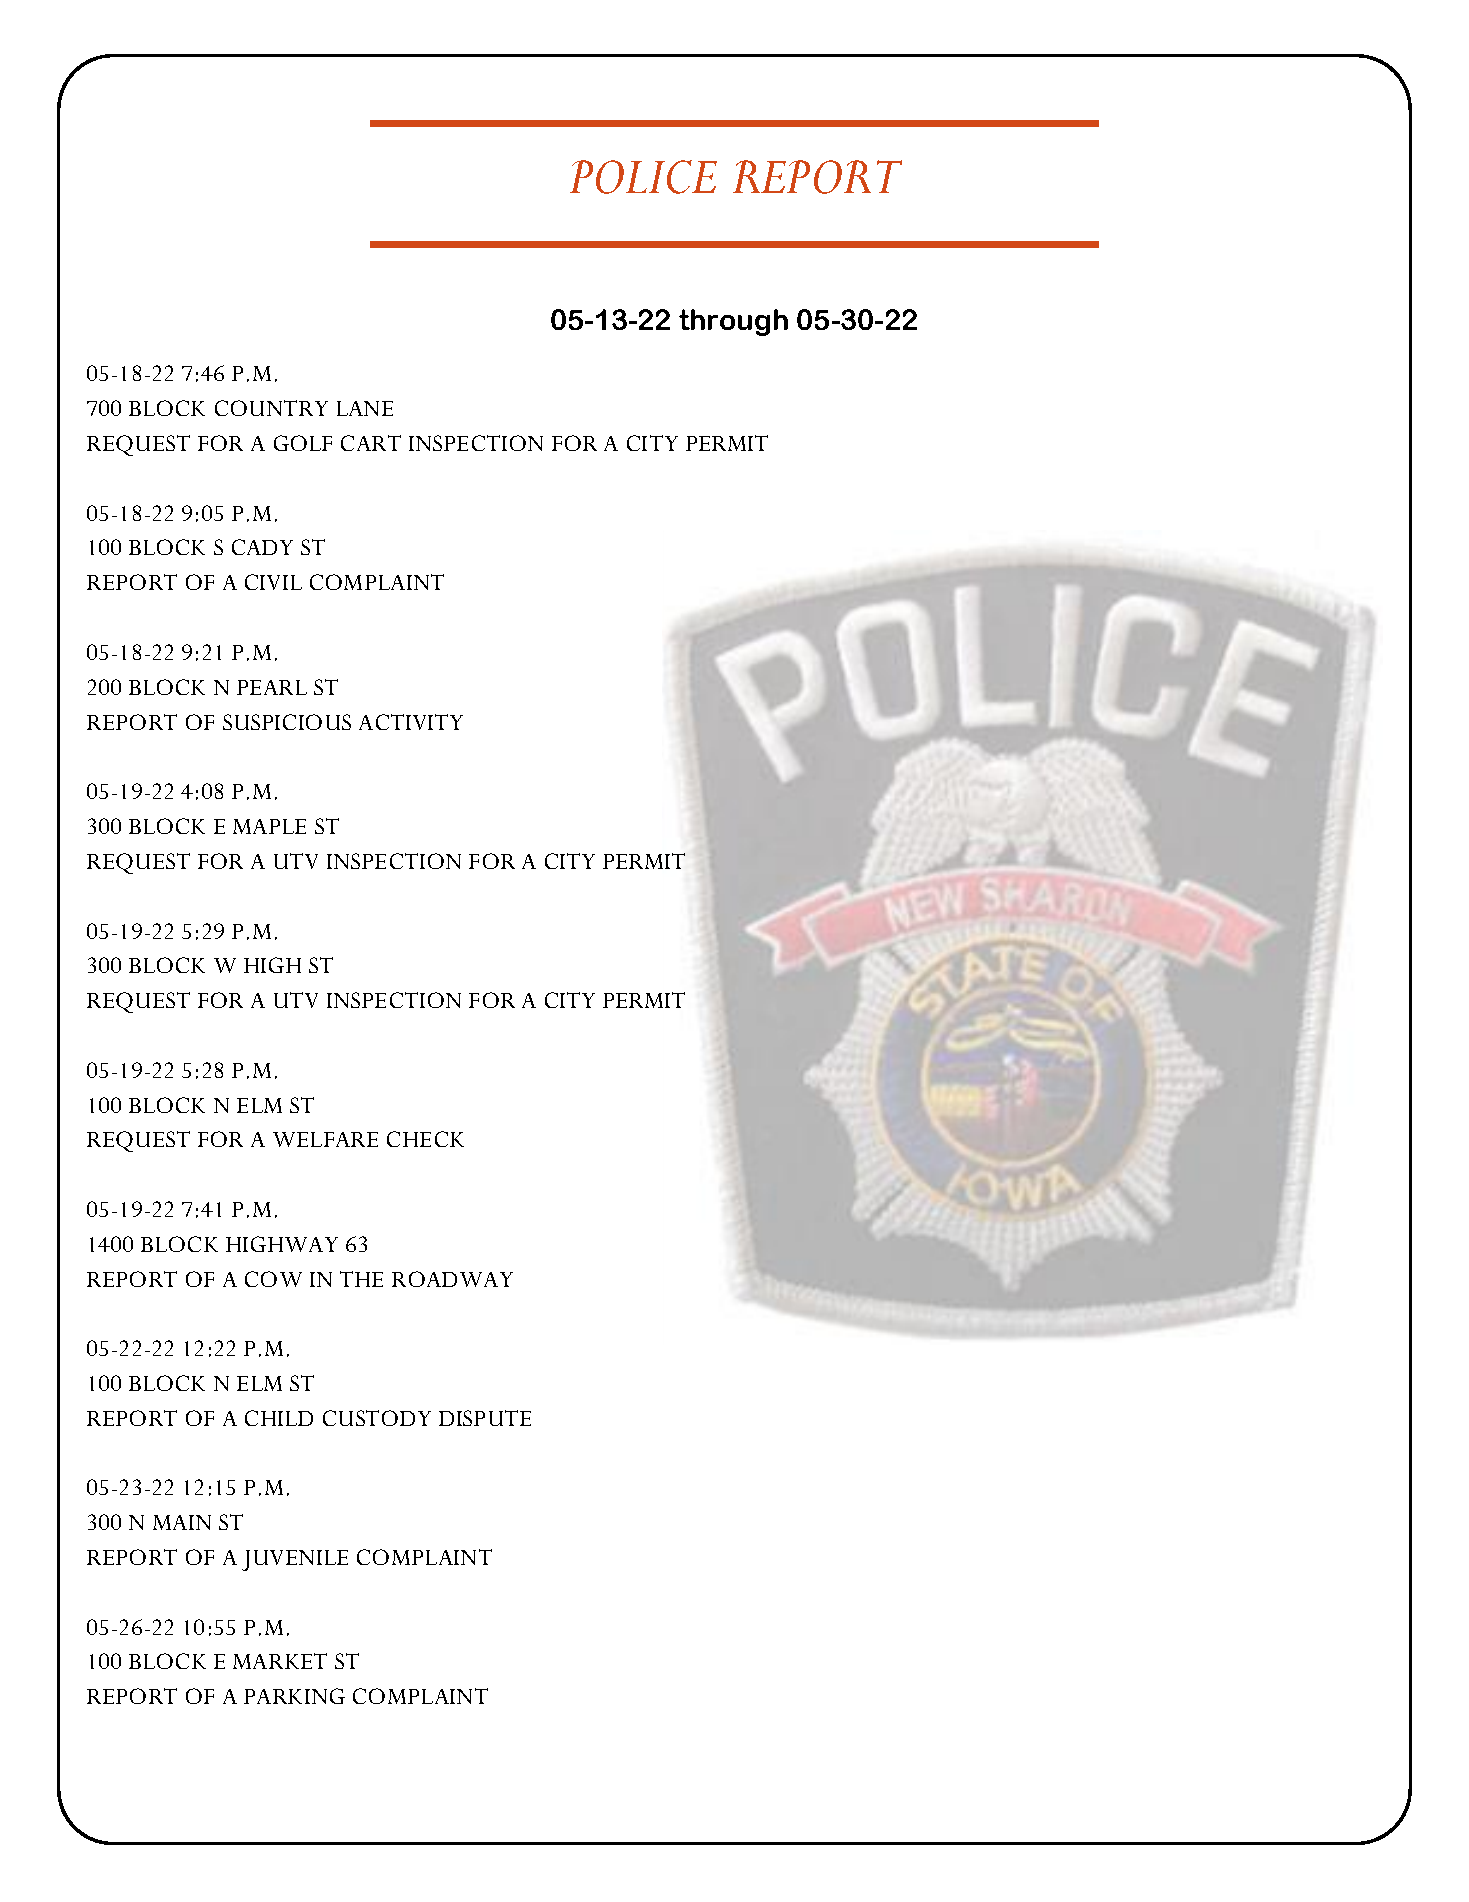  I want to click on MARKET, so click(280, 1661).
